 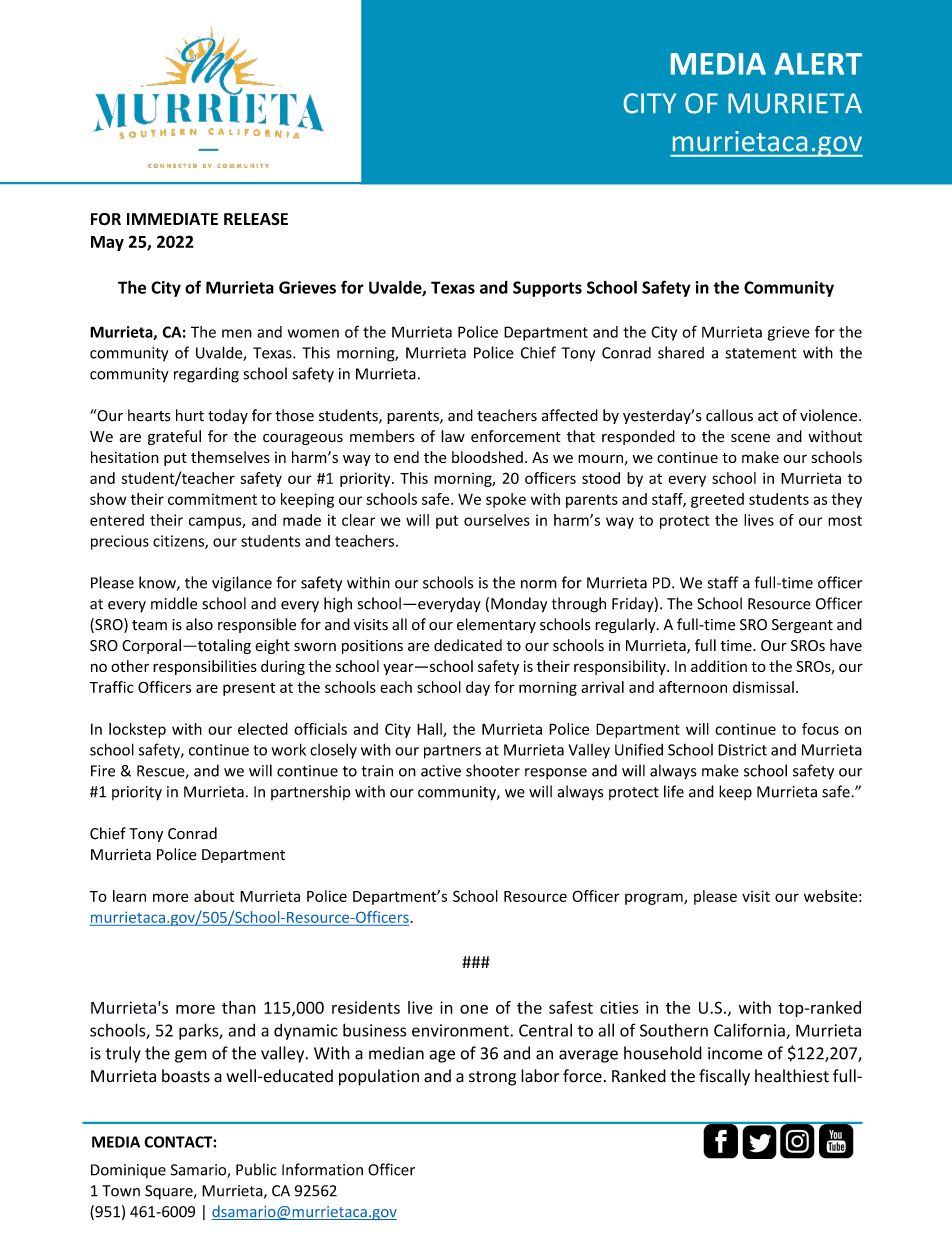 I want to click on Fire, so click(x=103, y=771).
